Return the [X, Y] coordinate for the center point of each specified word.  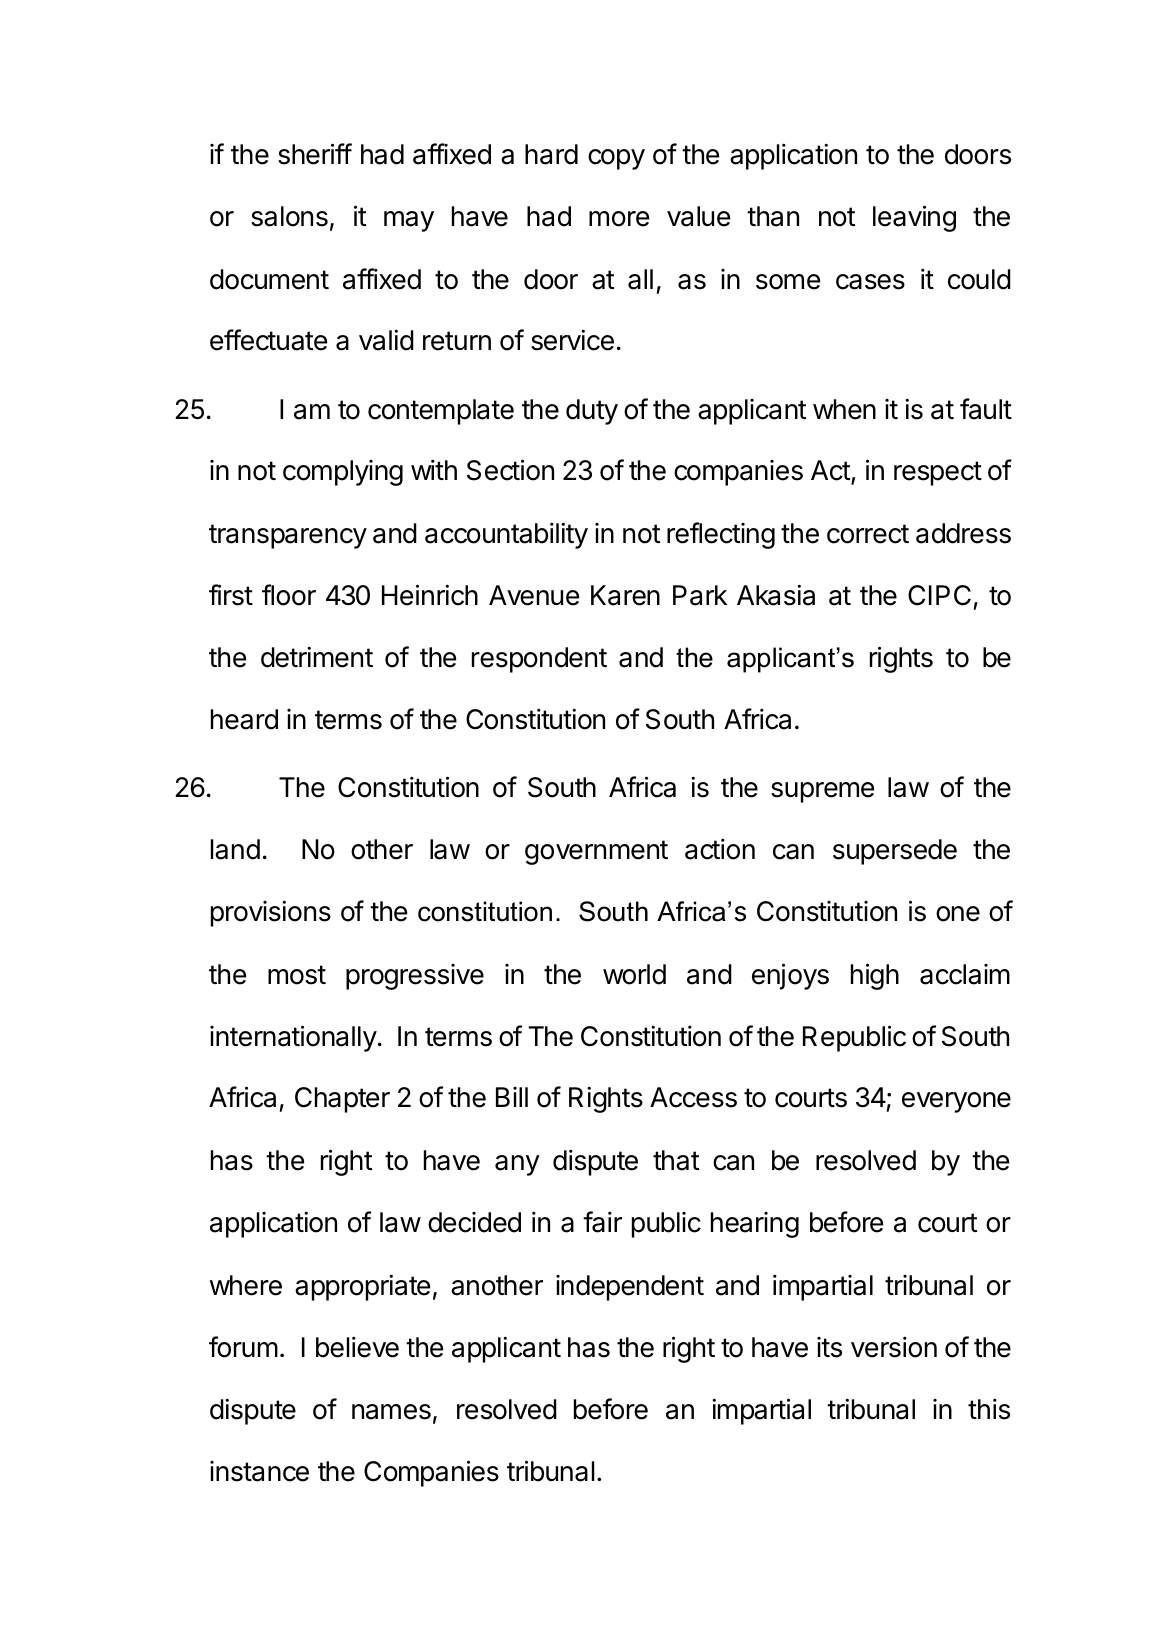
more [619, 219]
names [391, 1412]
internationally [293, 1038]
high [875, 976]
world [634, 974]
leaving [914, 218]
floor [289, 595]
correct [868, 534]
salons [289, 216]
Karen [625, 595]
